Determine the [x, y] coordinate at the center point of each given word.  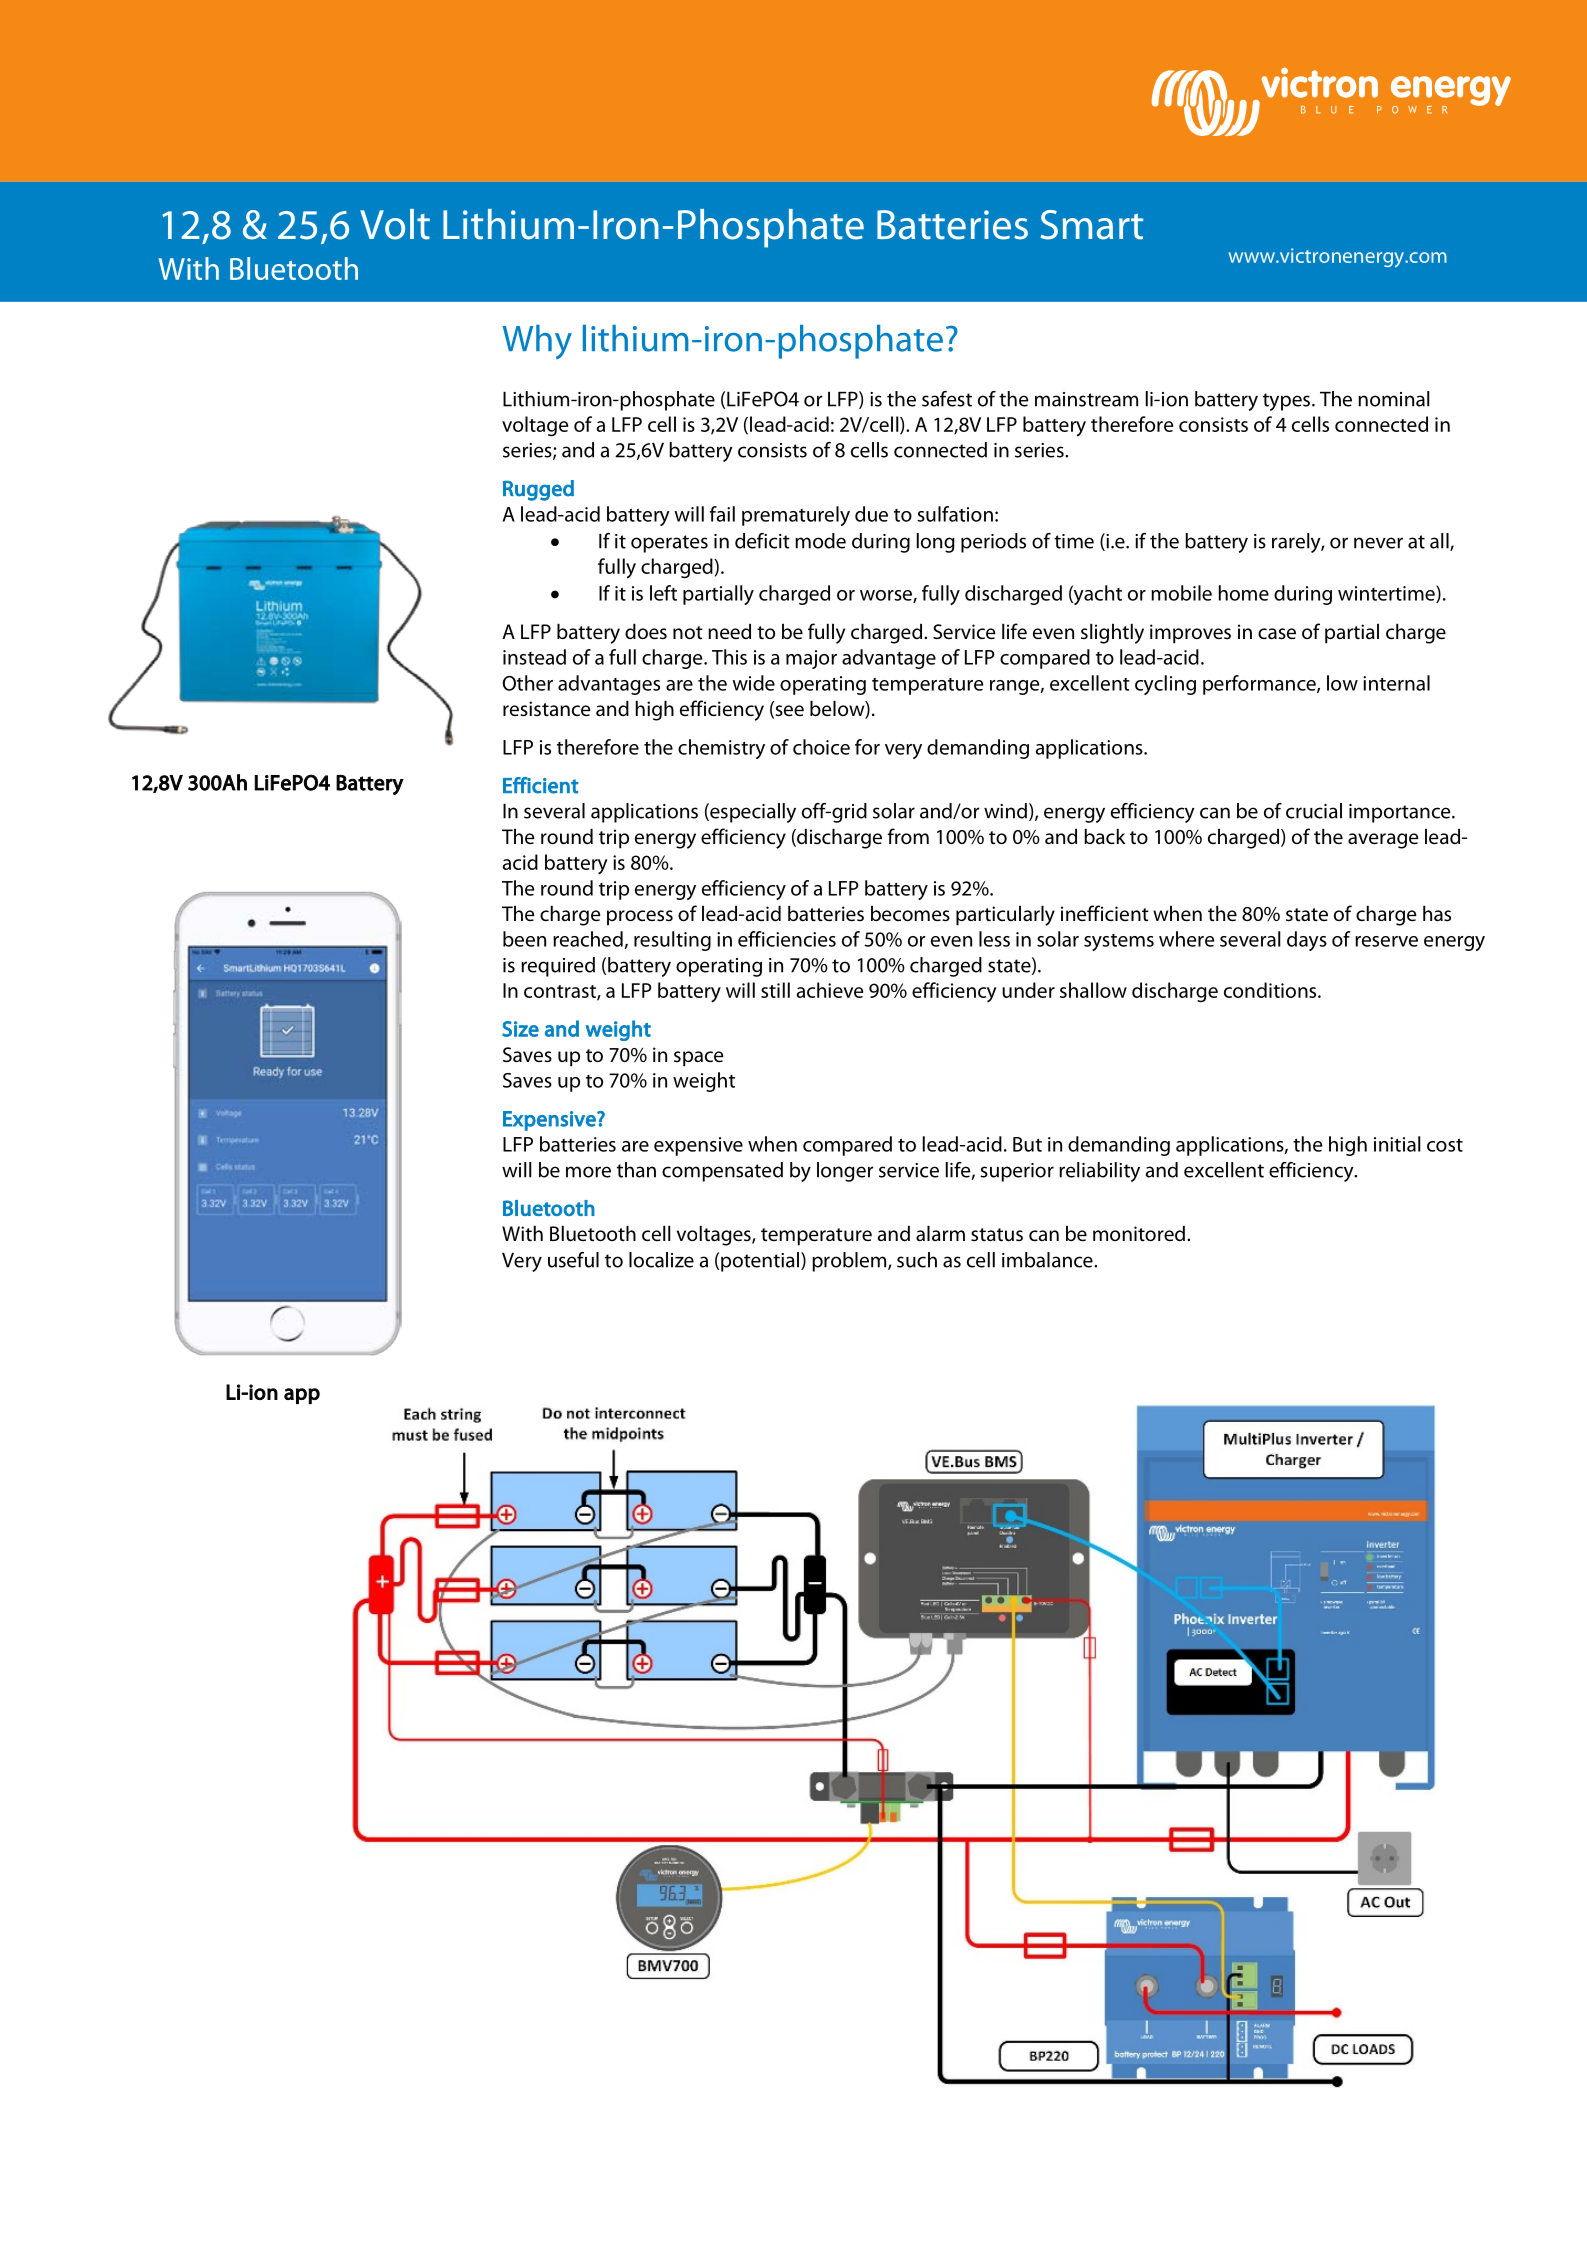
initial [1397, 1144]
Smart [1092, 225]
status [997, 1235]
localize [661, 1260]
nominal [1394, 399]
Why [537, 342]
